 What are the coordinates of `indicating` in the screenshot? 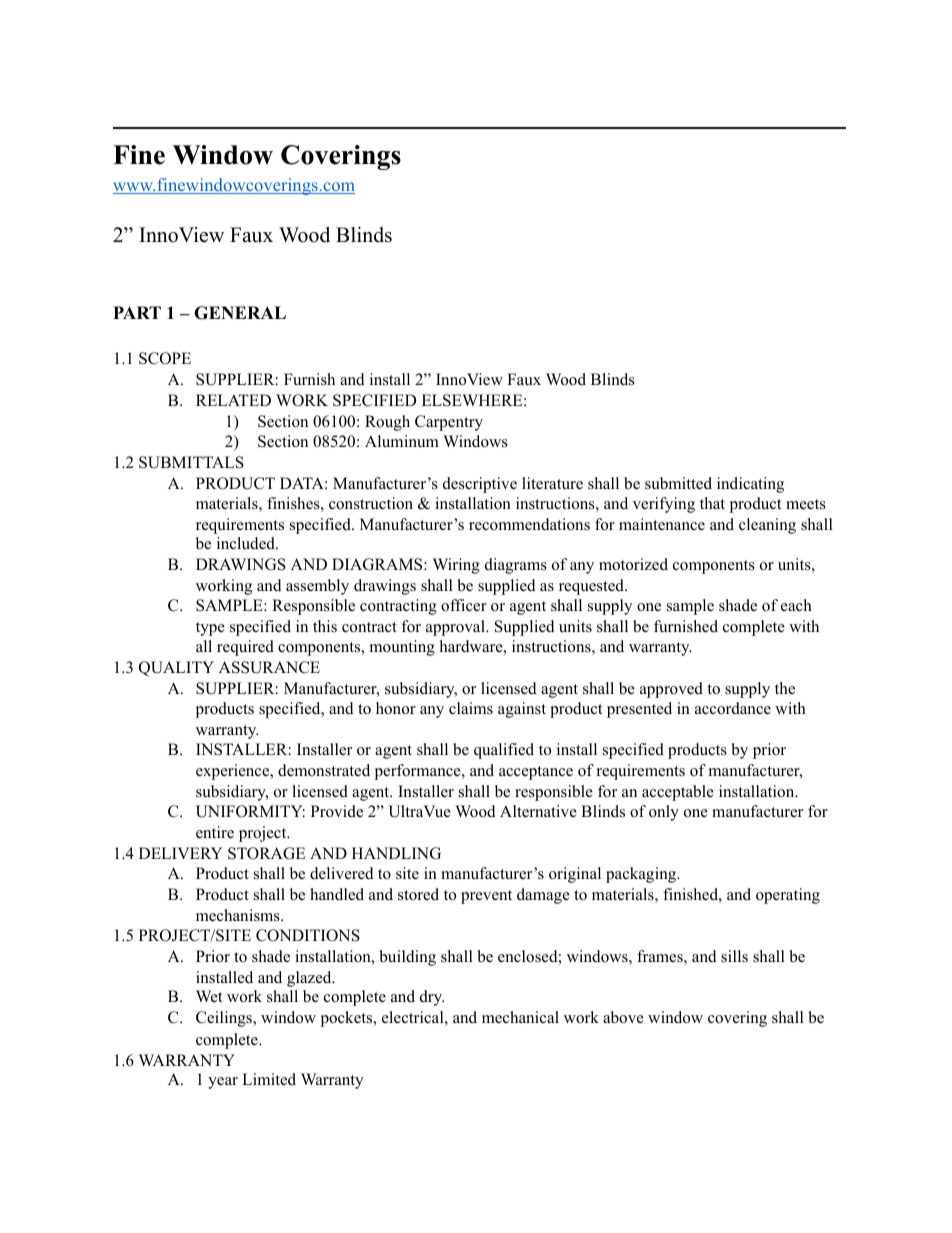 It's located at (750, 485).
